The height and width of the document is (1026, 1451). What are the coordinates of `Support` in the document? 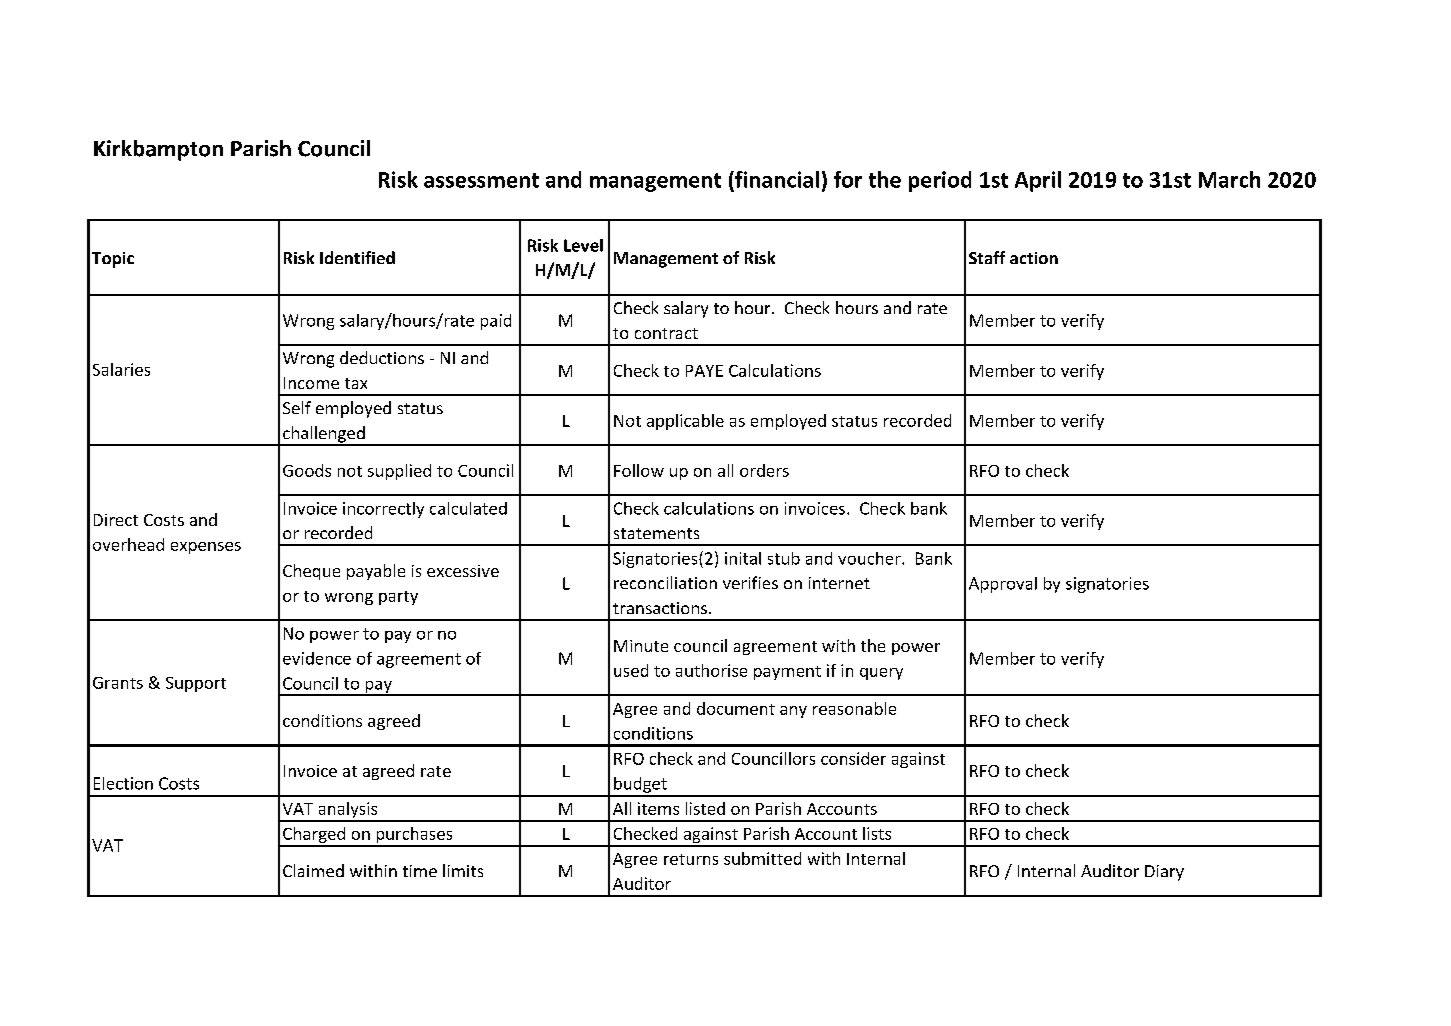 It's located at (196, 684).
